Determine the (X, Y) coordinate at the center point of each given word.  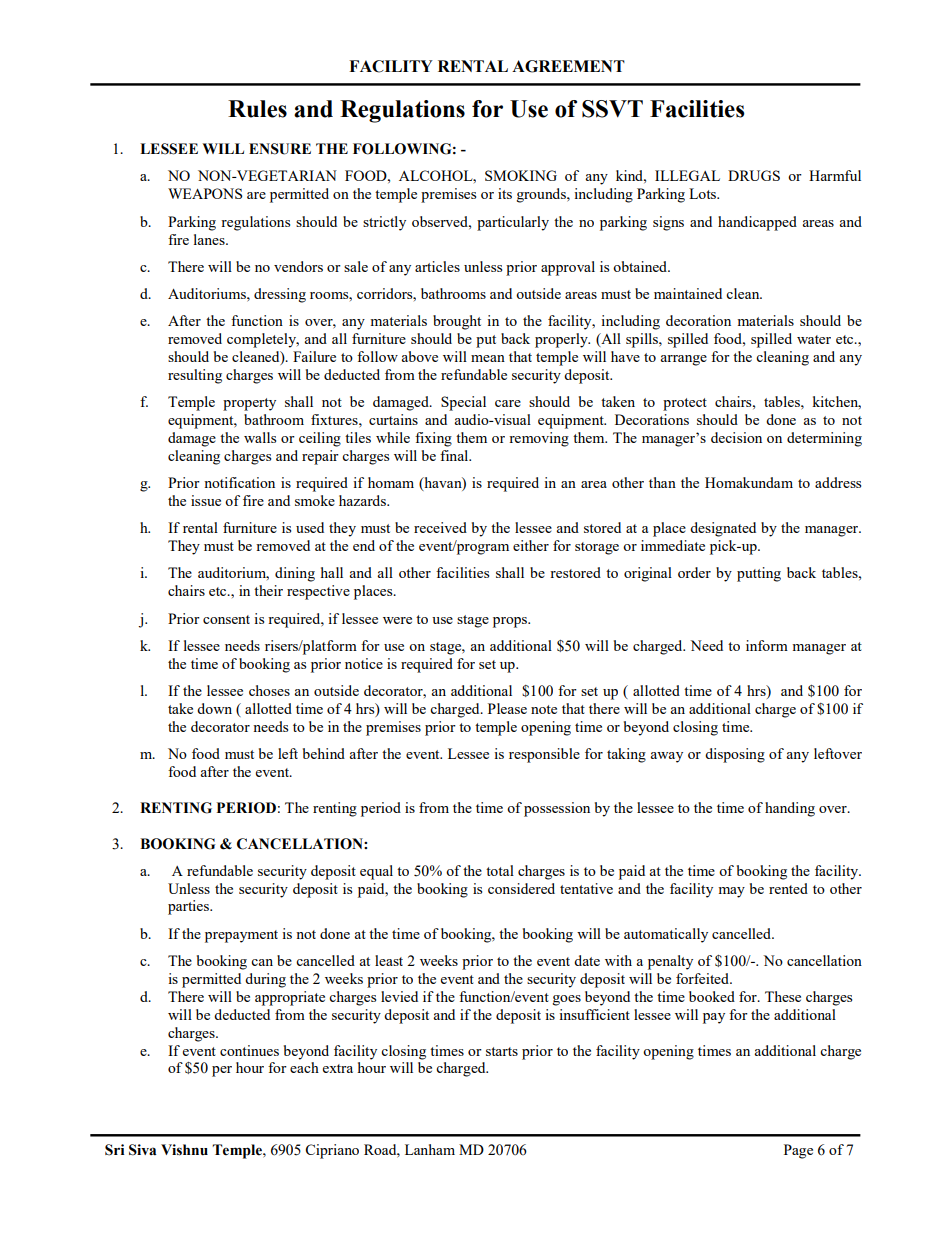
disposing (735, 755)
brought (457, 322)
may (731, 892)
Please (507, 708)
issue (206, 500)
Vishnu (184, 1150)
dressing (280, 295)
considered (521, 888)
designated (723, 529)
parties (189, 907)
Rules (257, 109)
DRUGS (754, 175)
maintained (688, 293)
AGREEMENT (568, 66)
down (214, 708)
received (440, 527)
